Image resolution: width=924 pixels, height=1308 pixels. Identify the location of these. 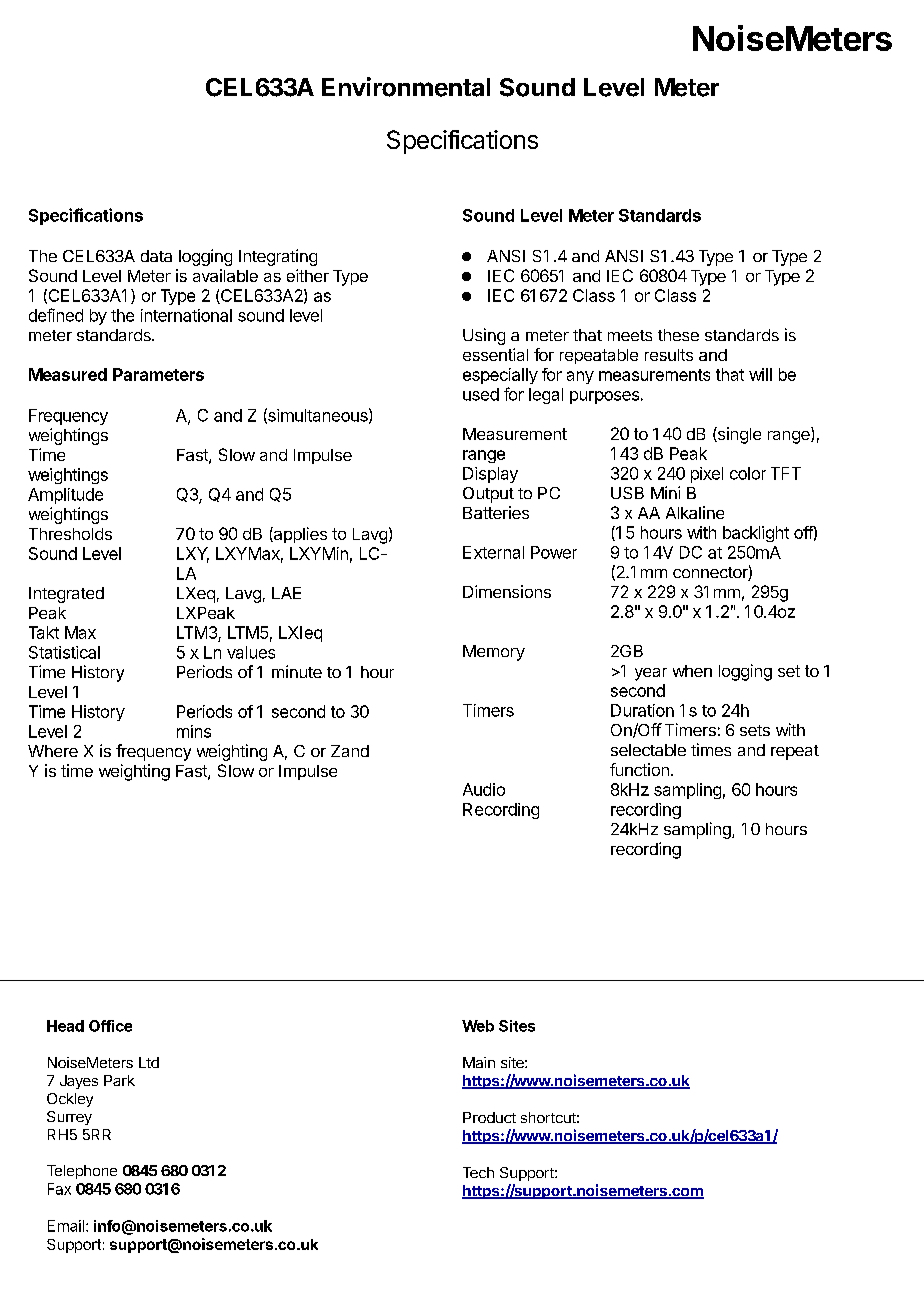
(678, 335).
